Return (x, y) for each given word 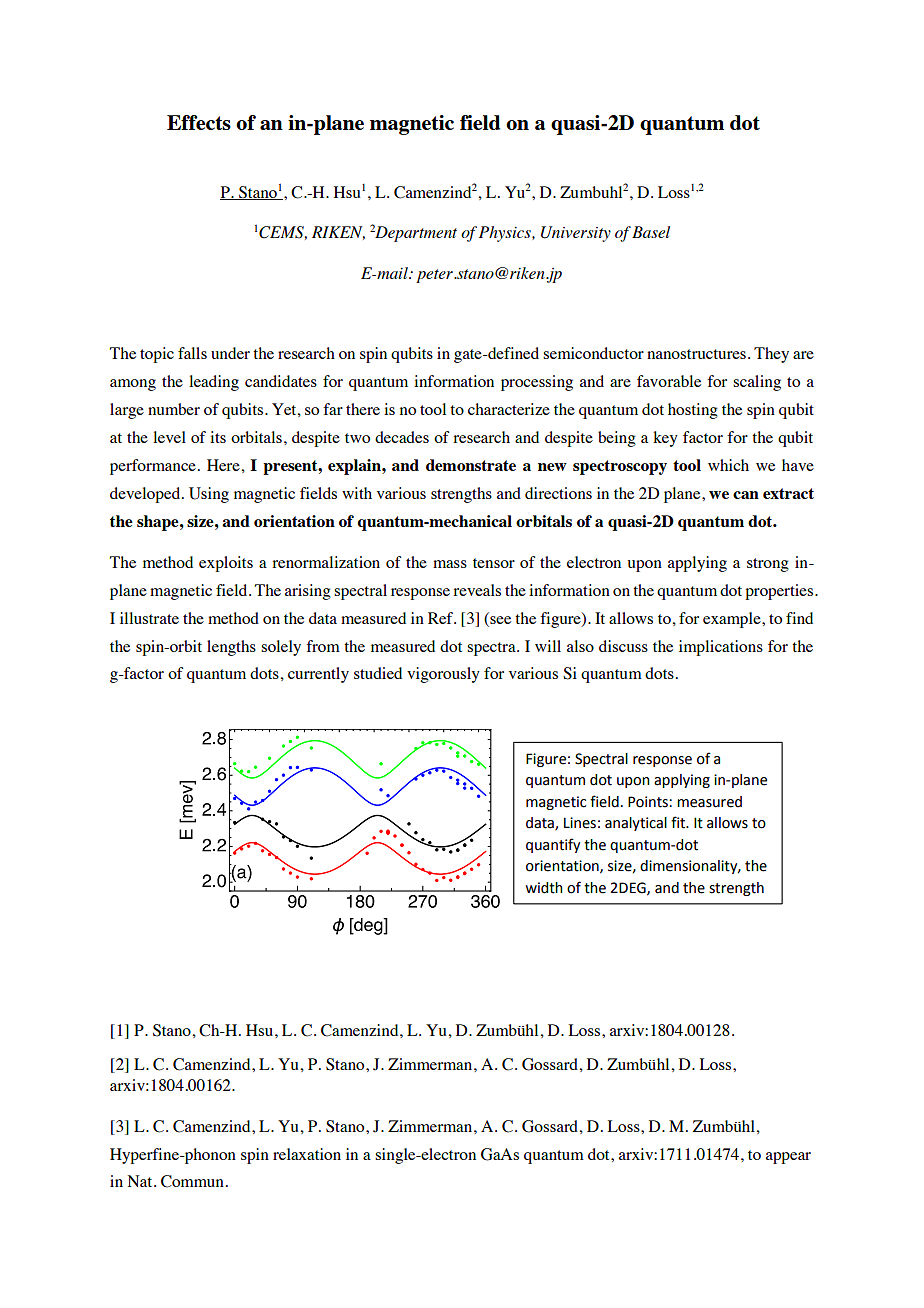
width (544, 888)
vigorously (443, 675)
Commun (192, 1181)
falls (192, 353)
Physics (506, 234)
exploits (226, 564)
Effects (199, 122)
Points (649, 802)
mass (450, 564)
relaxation (307, 1154)
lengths (231, 648)
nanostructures (696, 354)
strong (768, 565)
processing (537, 383)
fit (679, 822)
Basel (651, 232)
